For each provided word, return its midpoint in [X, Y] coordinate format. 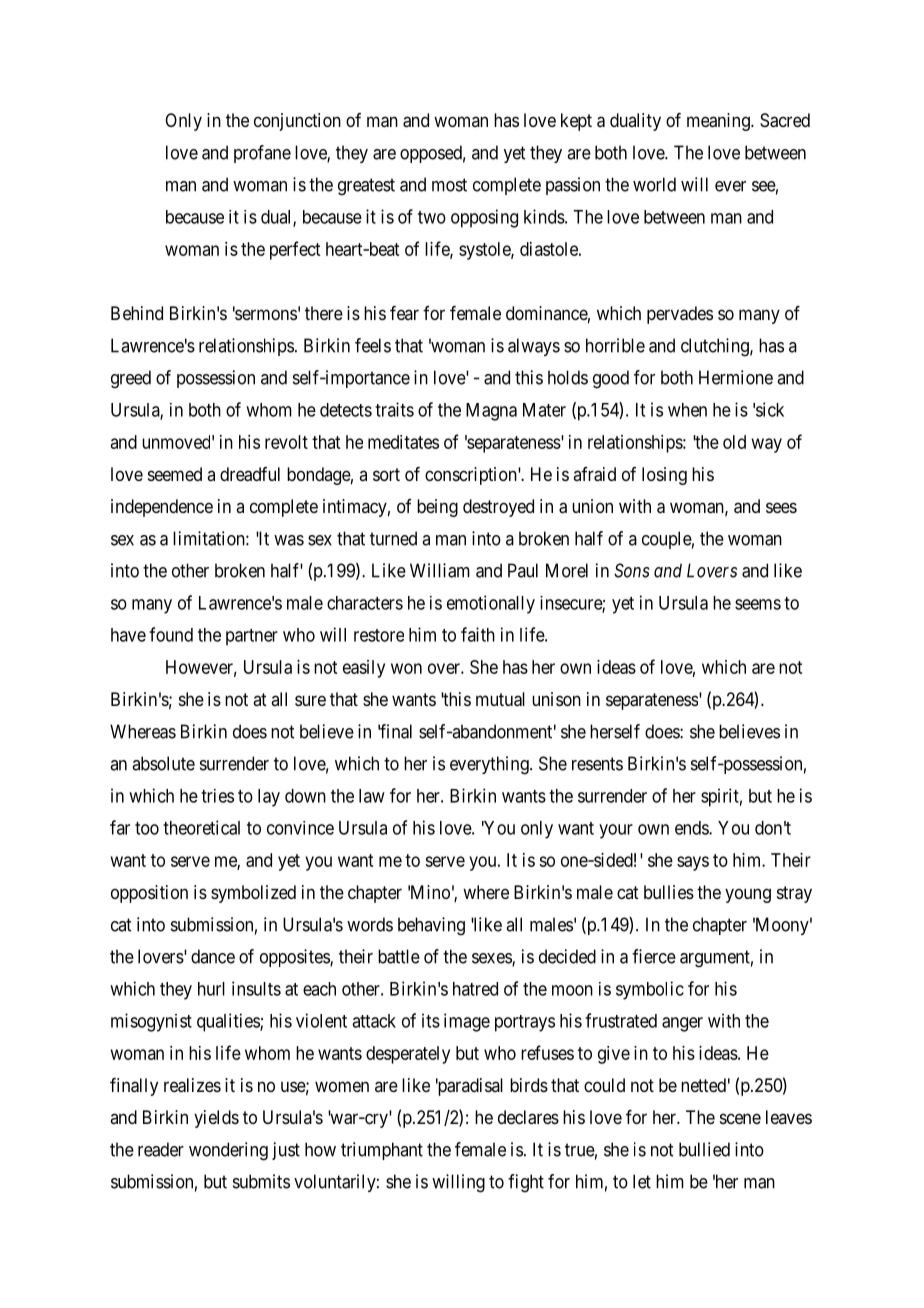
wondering [228, 1151]
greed [131, 379]
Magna [491, 412]
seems [758, 604]
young [748, 895]
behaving [431, 926]
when [687, 410]
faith [478, 634]
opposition [149, 894]
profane [262, 154]
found [171, 634]
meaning [719, 122]
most [449, 185]
